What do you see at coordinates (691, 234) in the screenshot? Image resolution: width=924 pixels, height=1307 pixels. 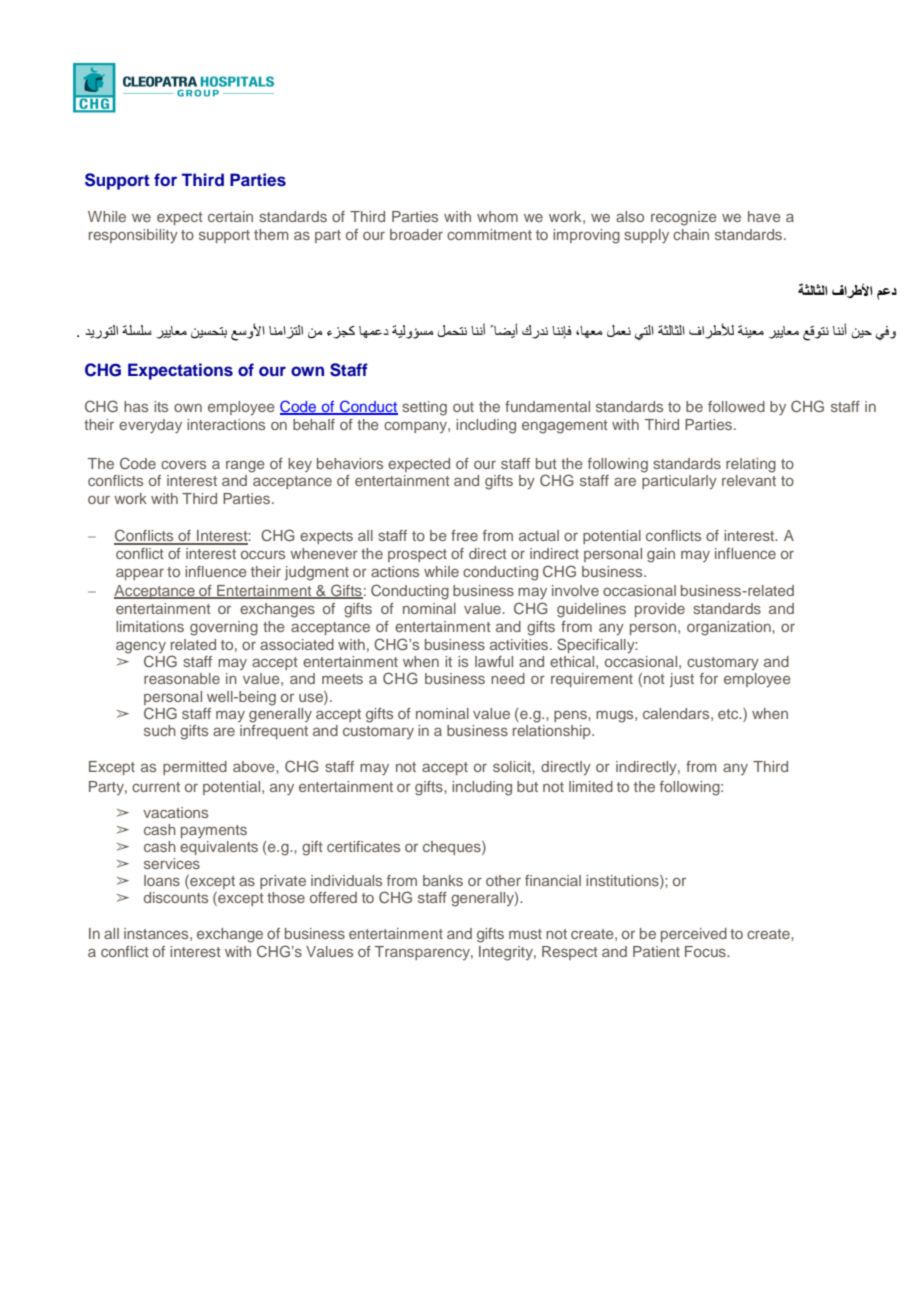 I see `chain` at bounding box center [691, 234].
